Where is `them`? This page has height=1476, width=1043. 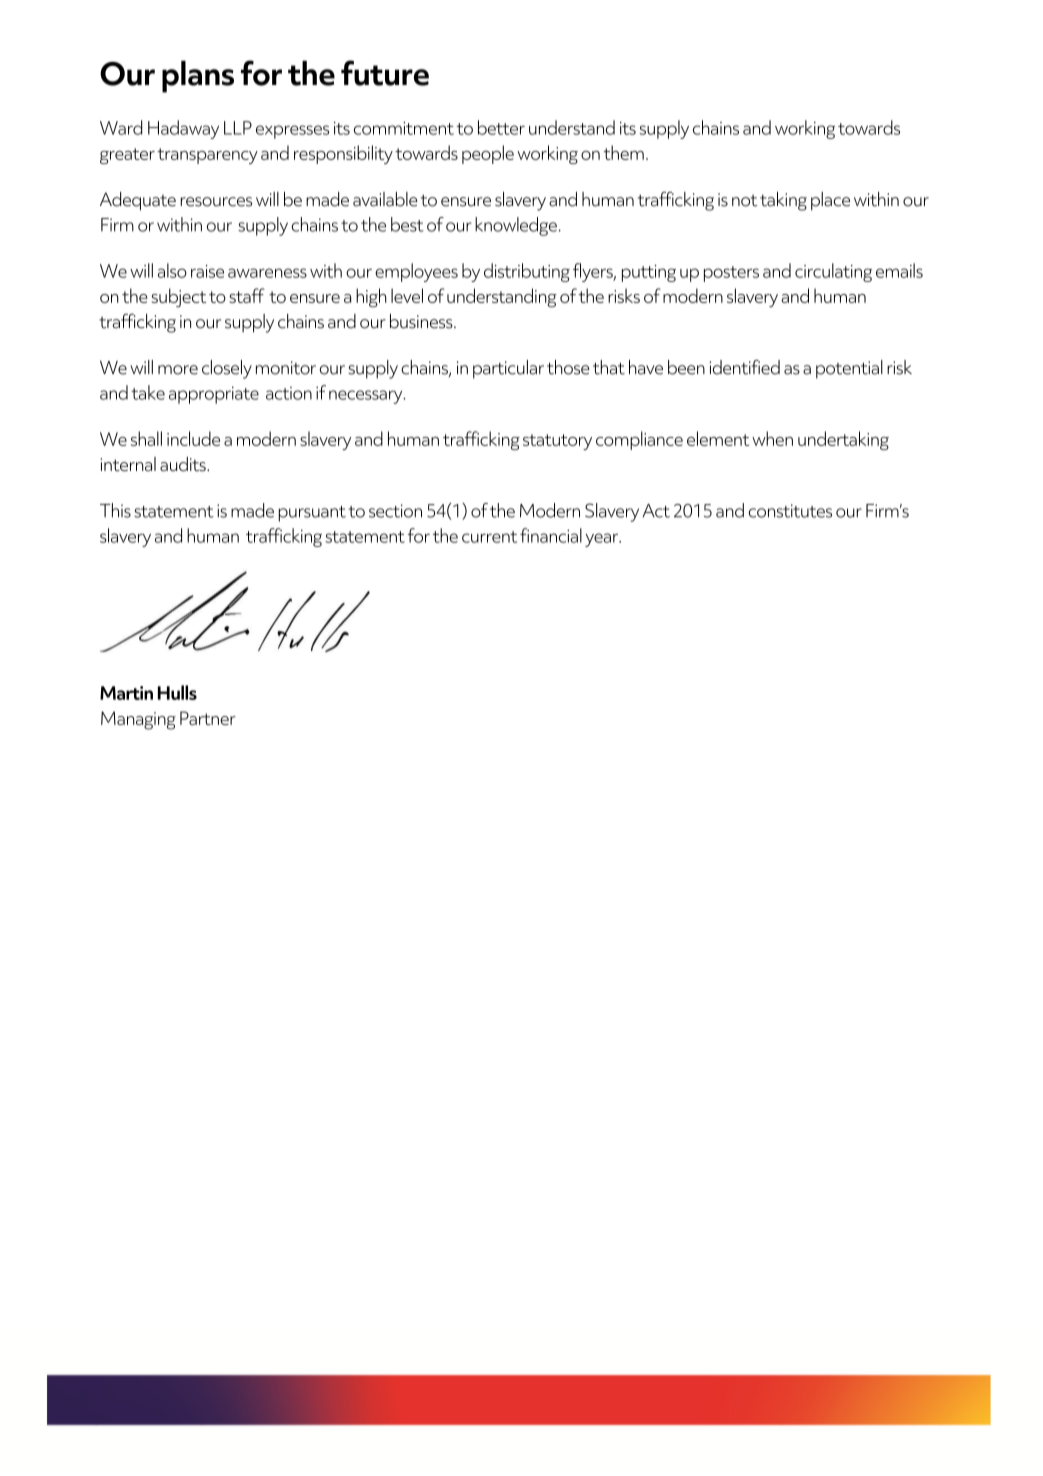 them is located at coordinates (624, 152).
